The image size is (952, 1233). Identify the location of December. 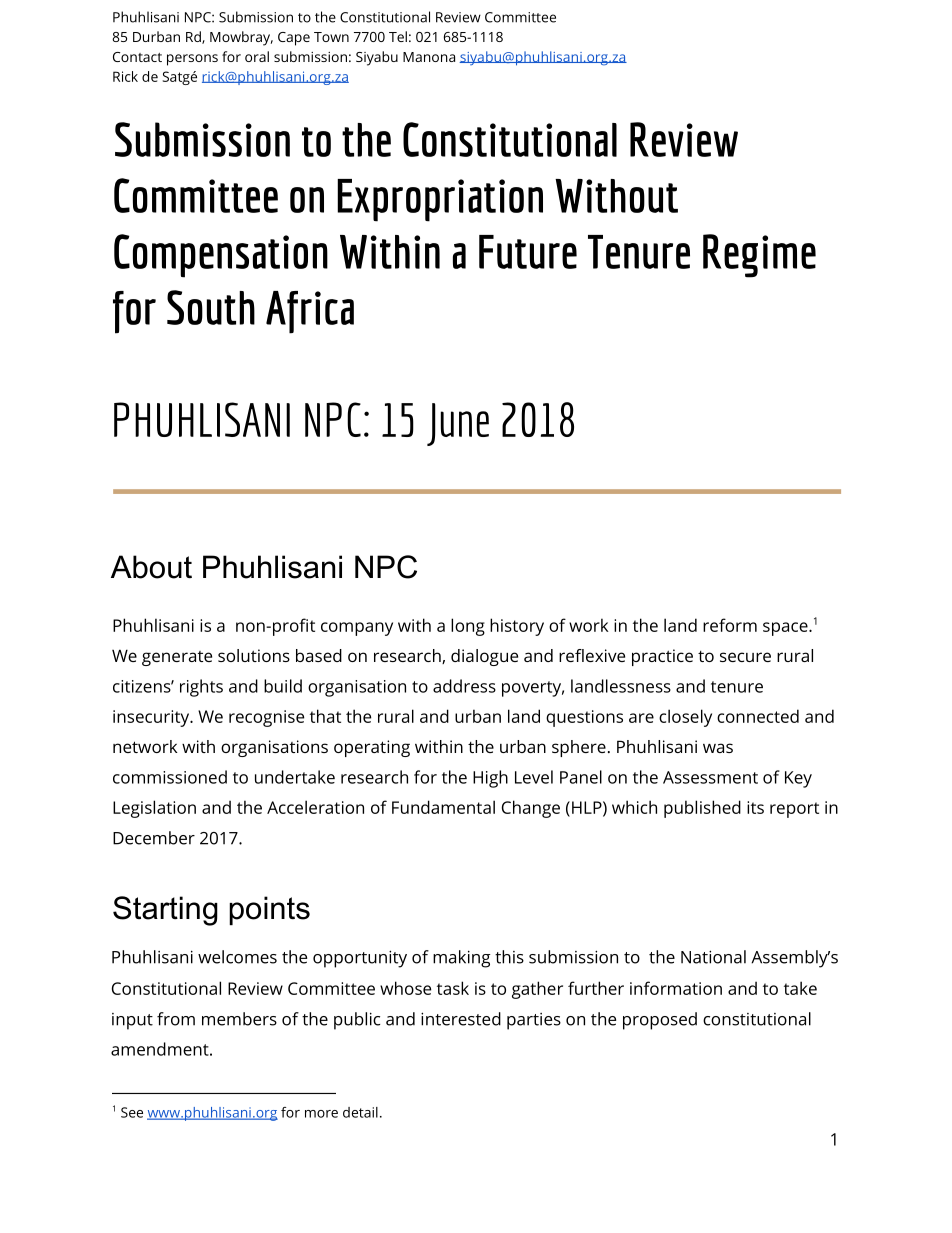
(154, 838).
